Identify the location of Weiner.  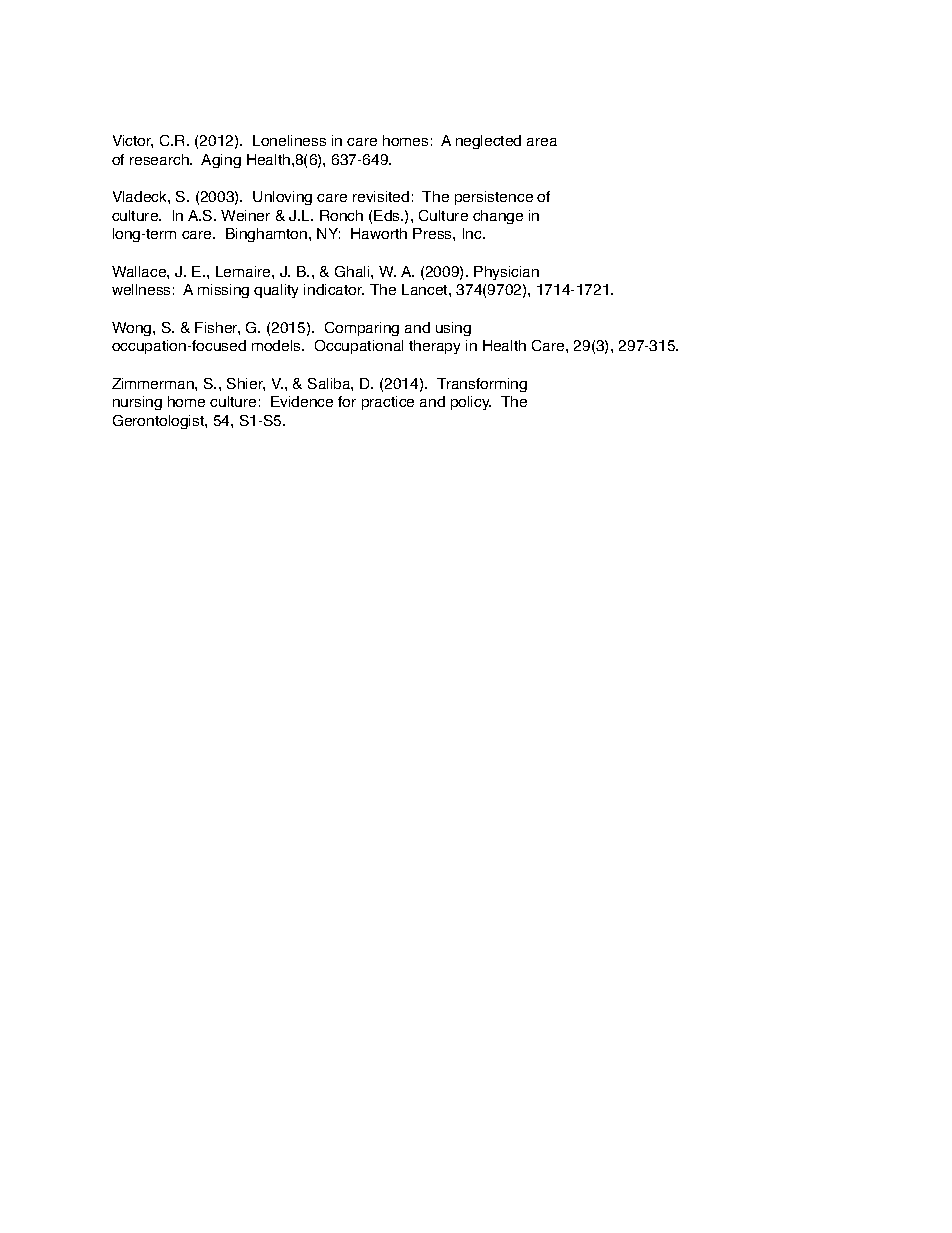
(245, 215).
